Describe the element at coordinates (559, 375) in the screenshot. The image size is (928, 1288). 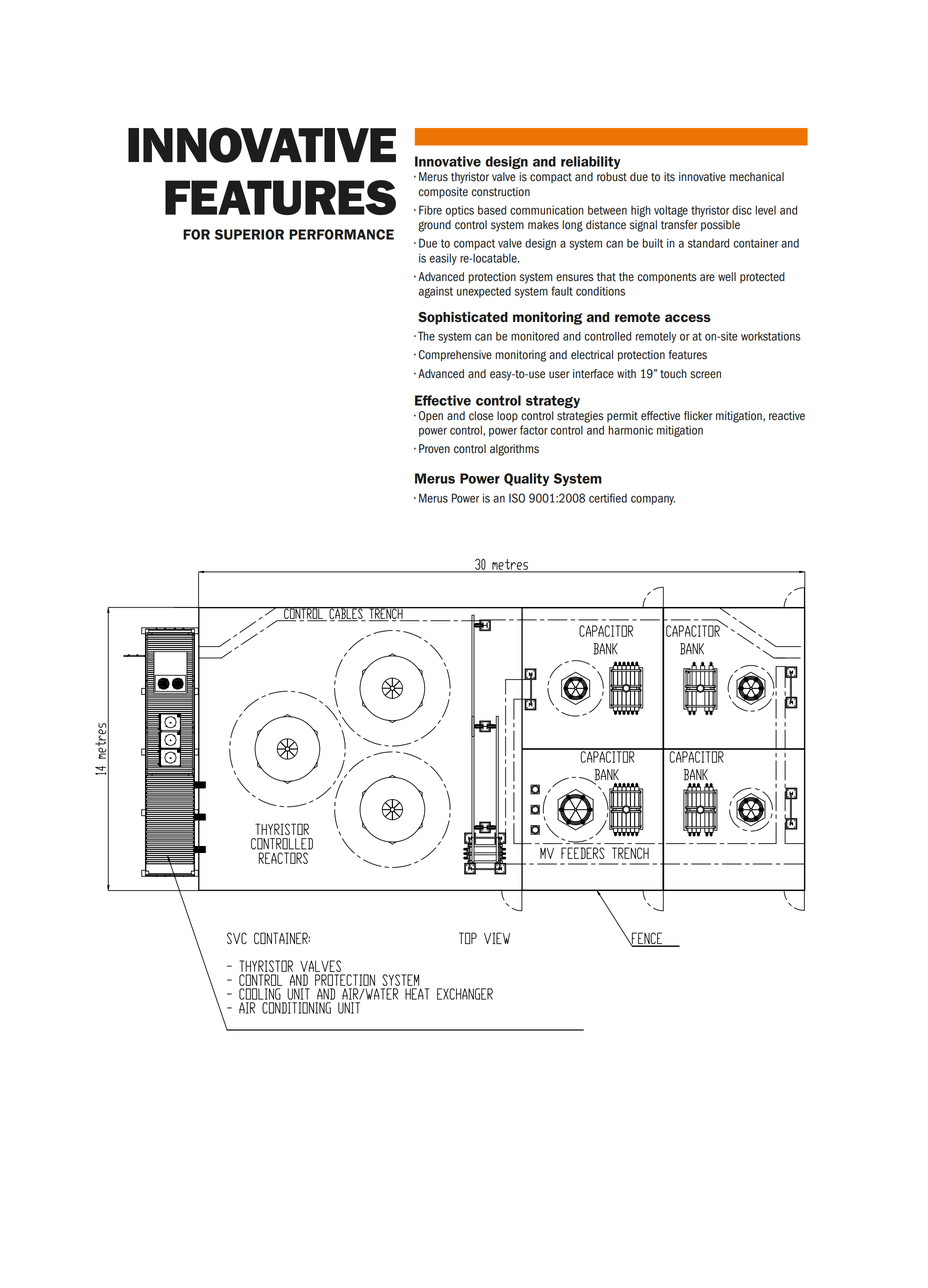
I see `user` at that location.
